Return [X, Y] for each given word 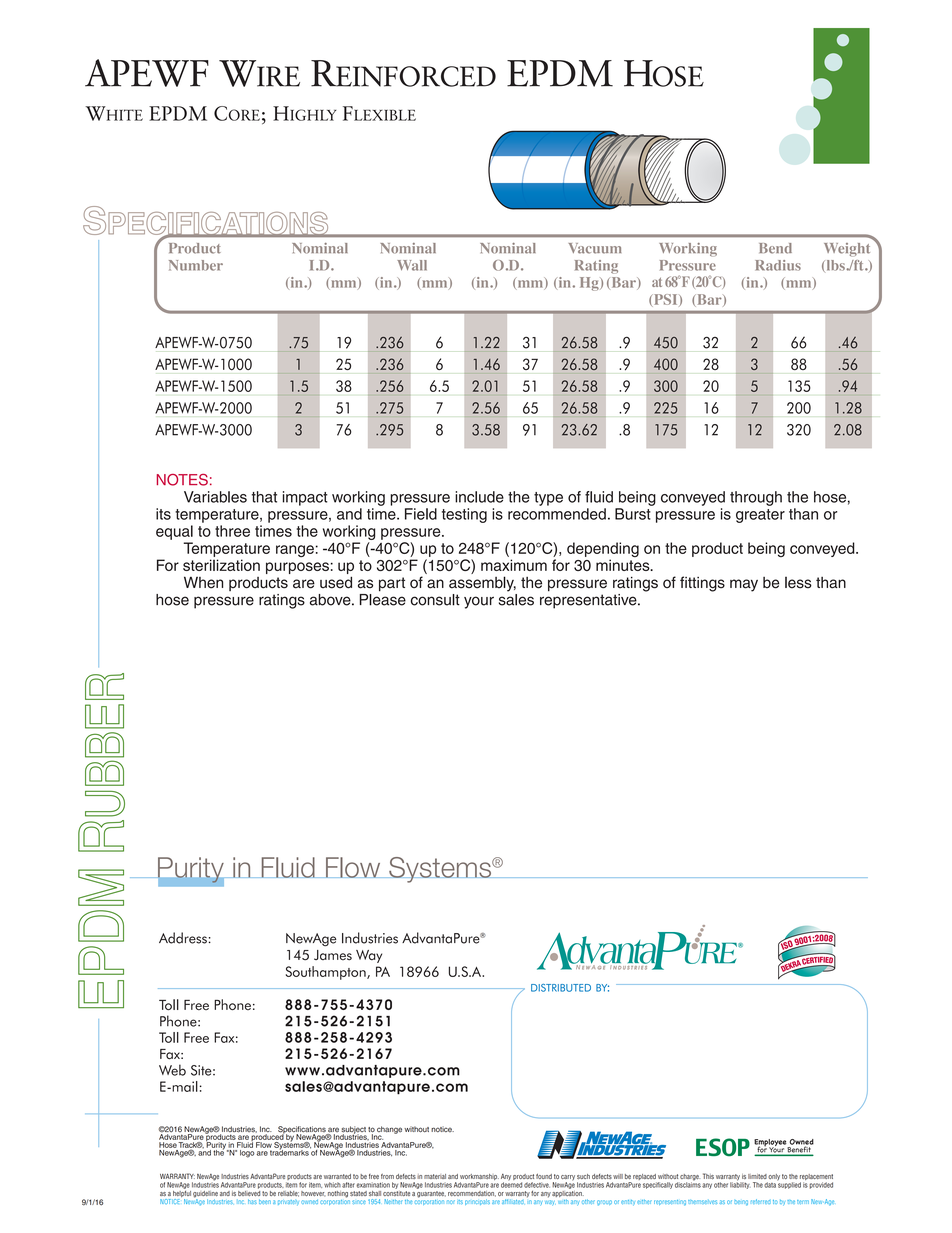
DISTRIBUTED [561, 988]
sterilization [221, 565]
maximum [514, 565]
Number [196, 265]
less [798, 583]
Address [183, 938]
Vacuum [595, 248]
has [252, 1201]
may [744, 585]
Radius [778, 265]
